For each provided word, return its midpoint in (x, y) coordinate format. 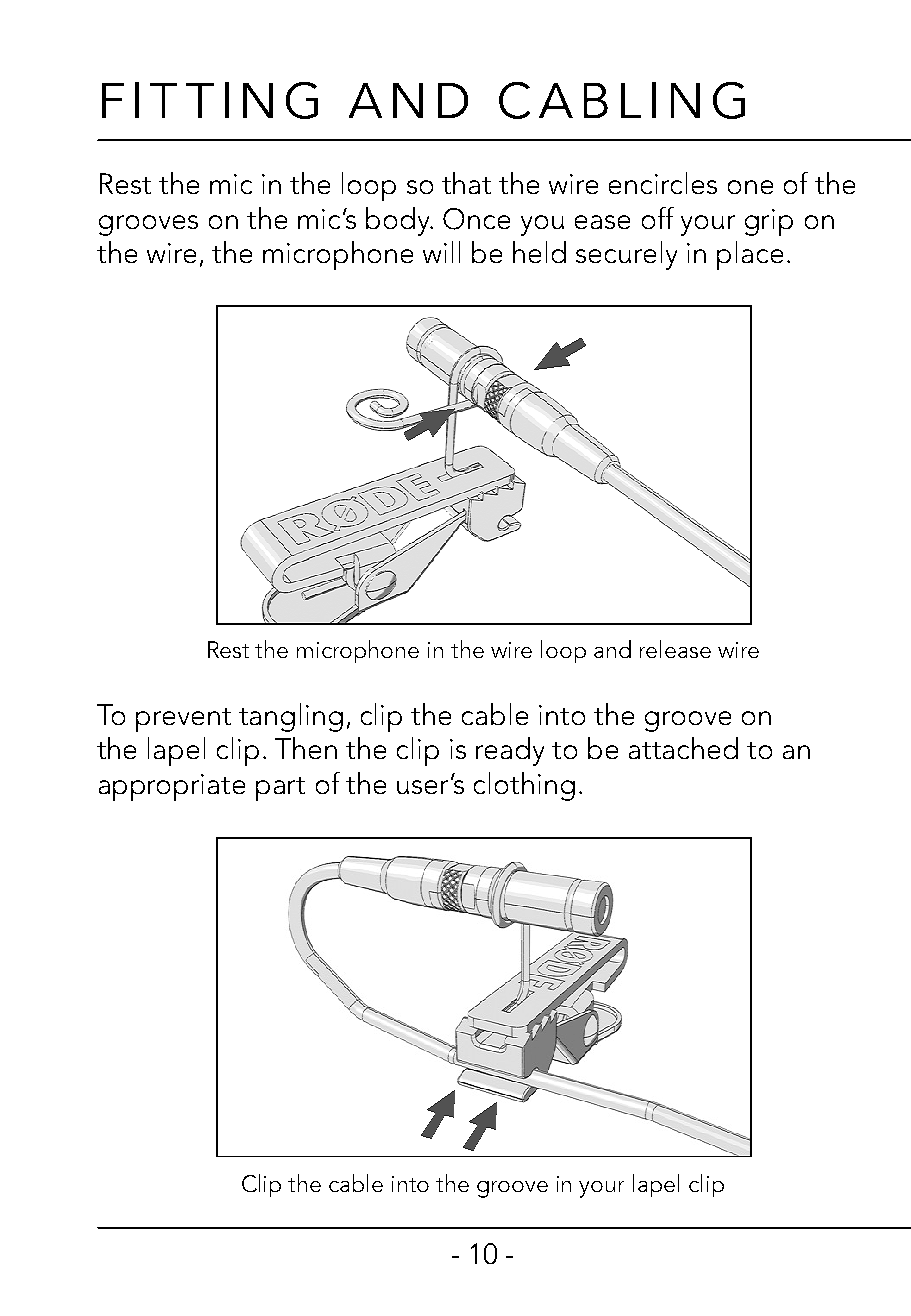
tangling (291, 717)
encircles (663, 183)
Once (476, 219)
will (441, 252)
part (280, 789)
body (399, 221)
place (750, 255)
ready (510, 751)
